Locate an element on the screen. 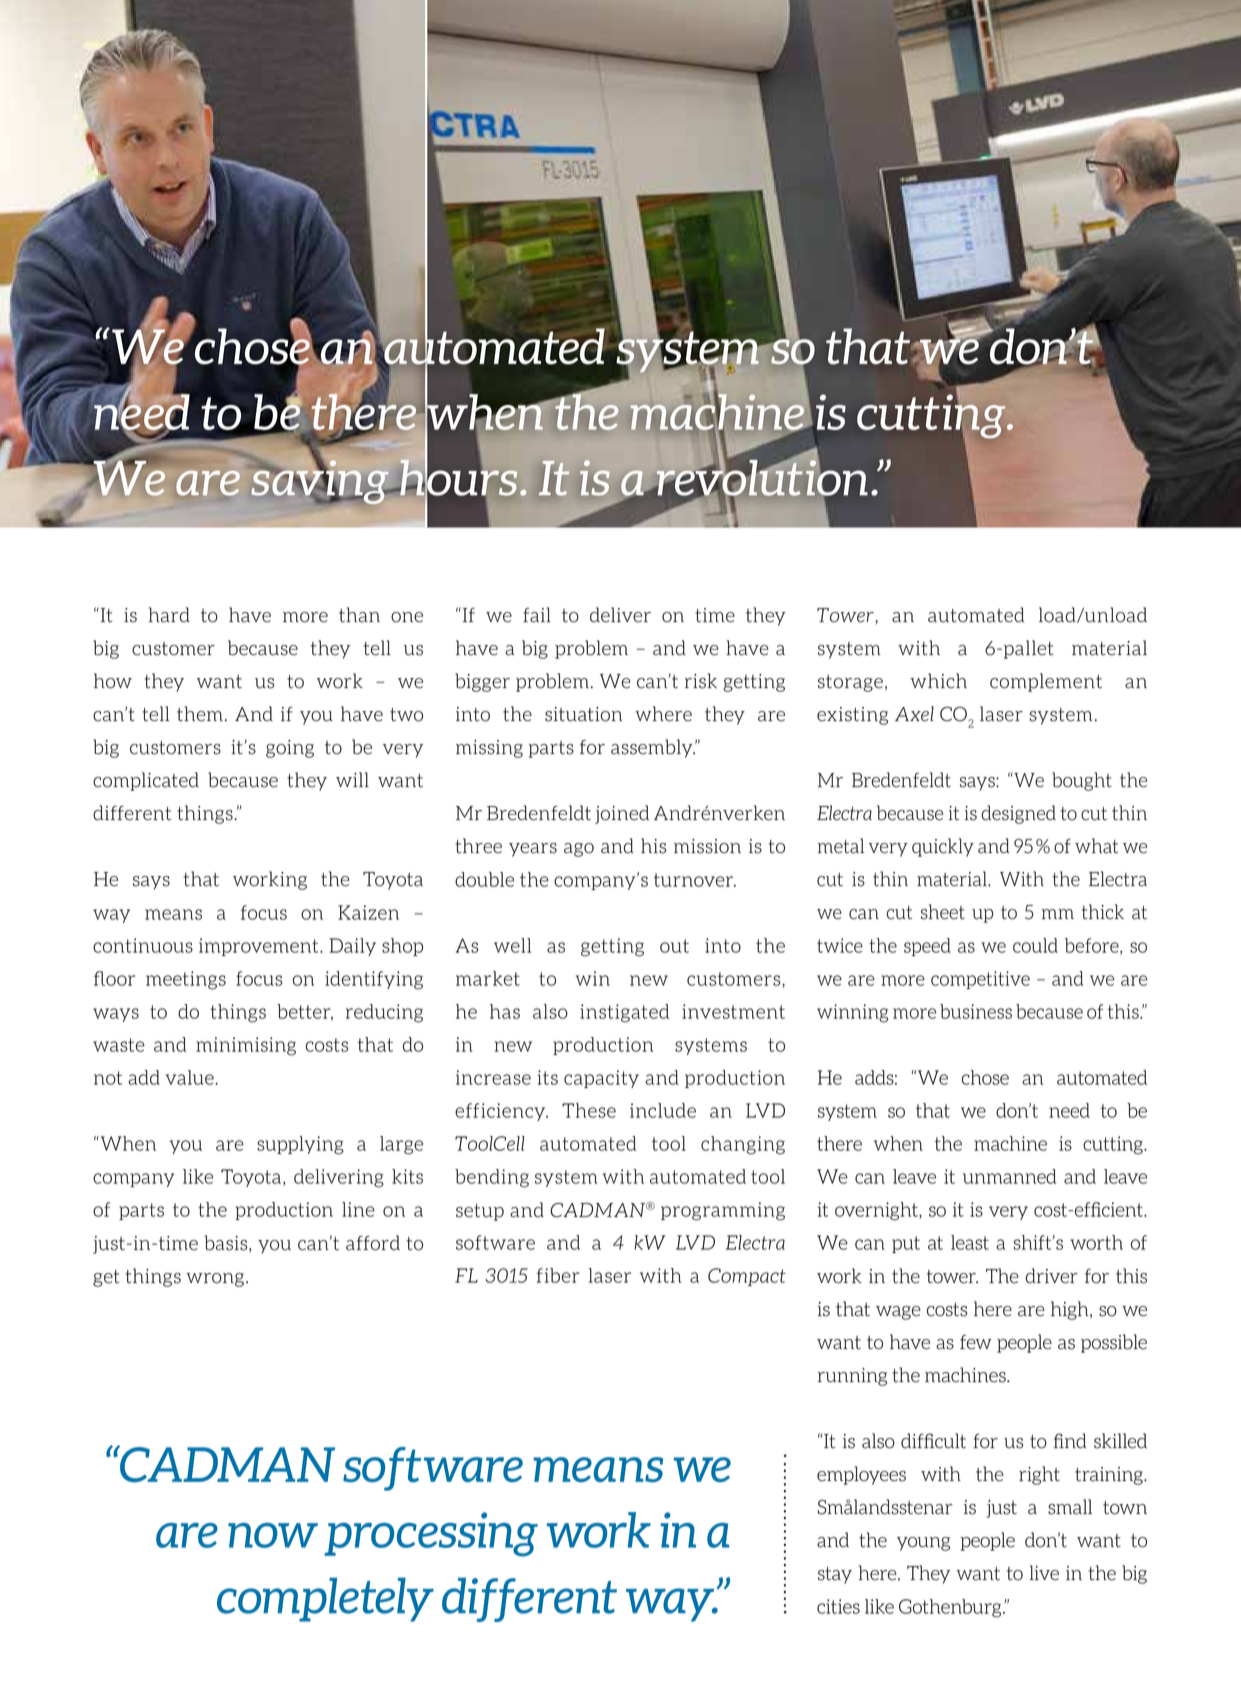  instigated is located at coordinates (624, 1013).
